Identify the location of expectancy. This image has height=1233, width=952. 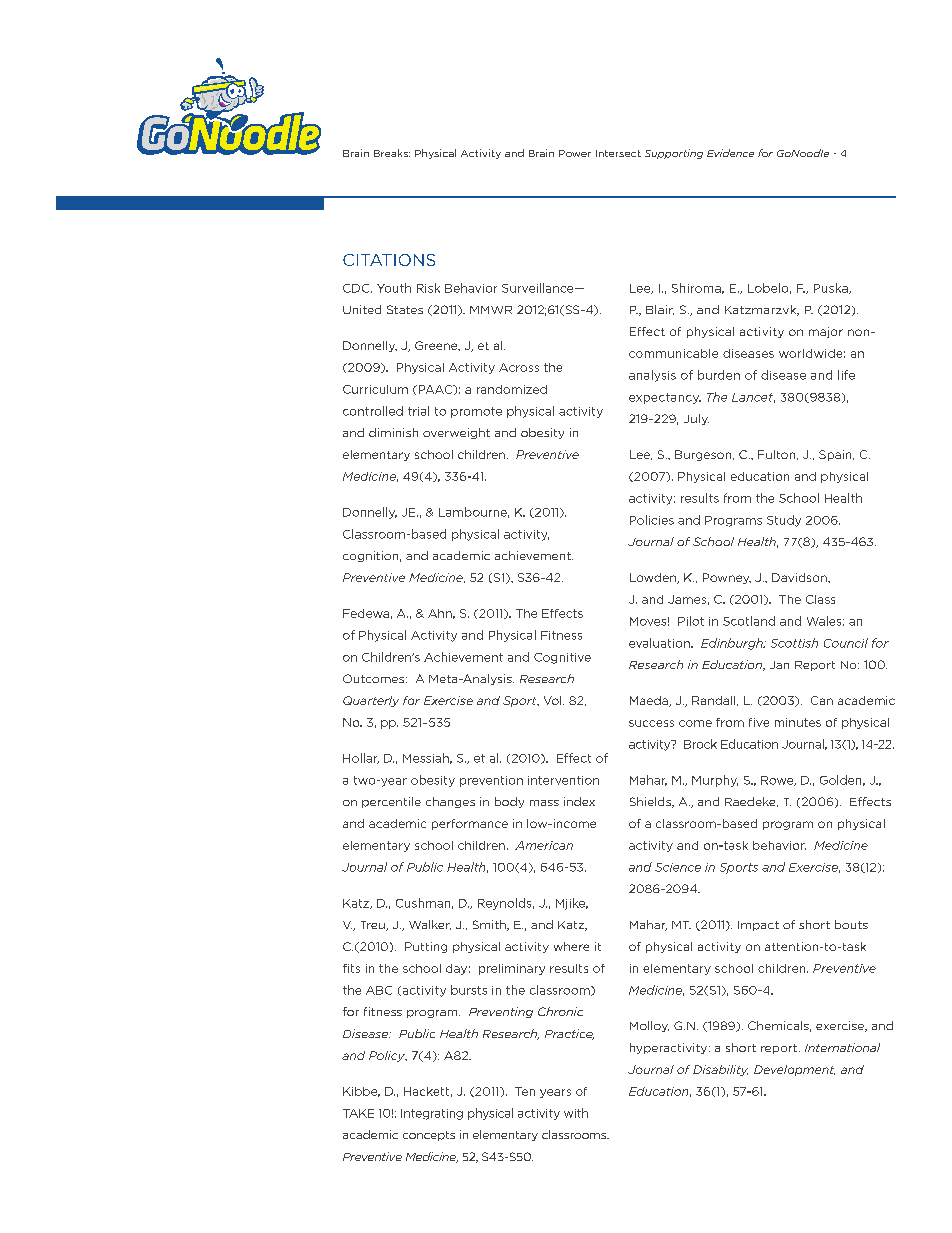
(665, 398).
